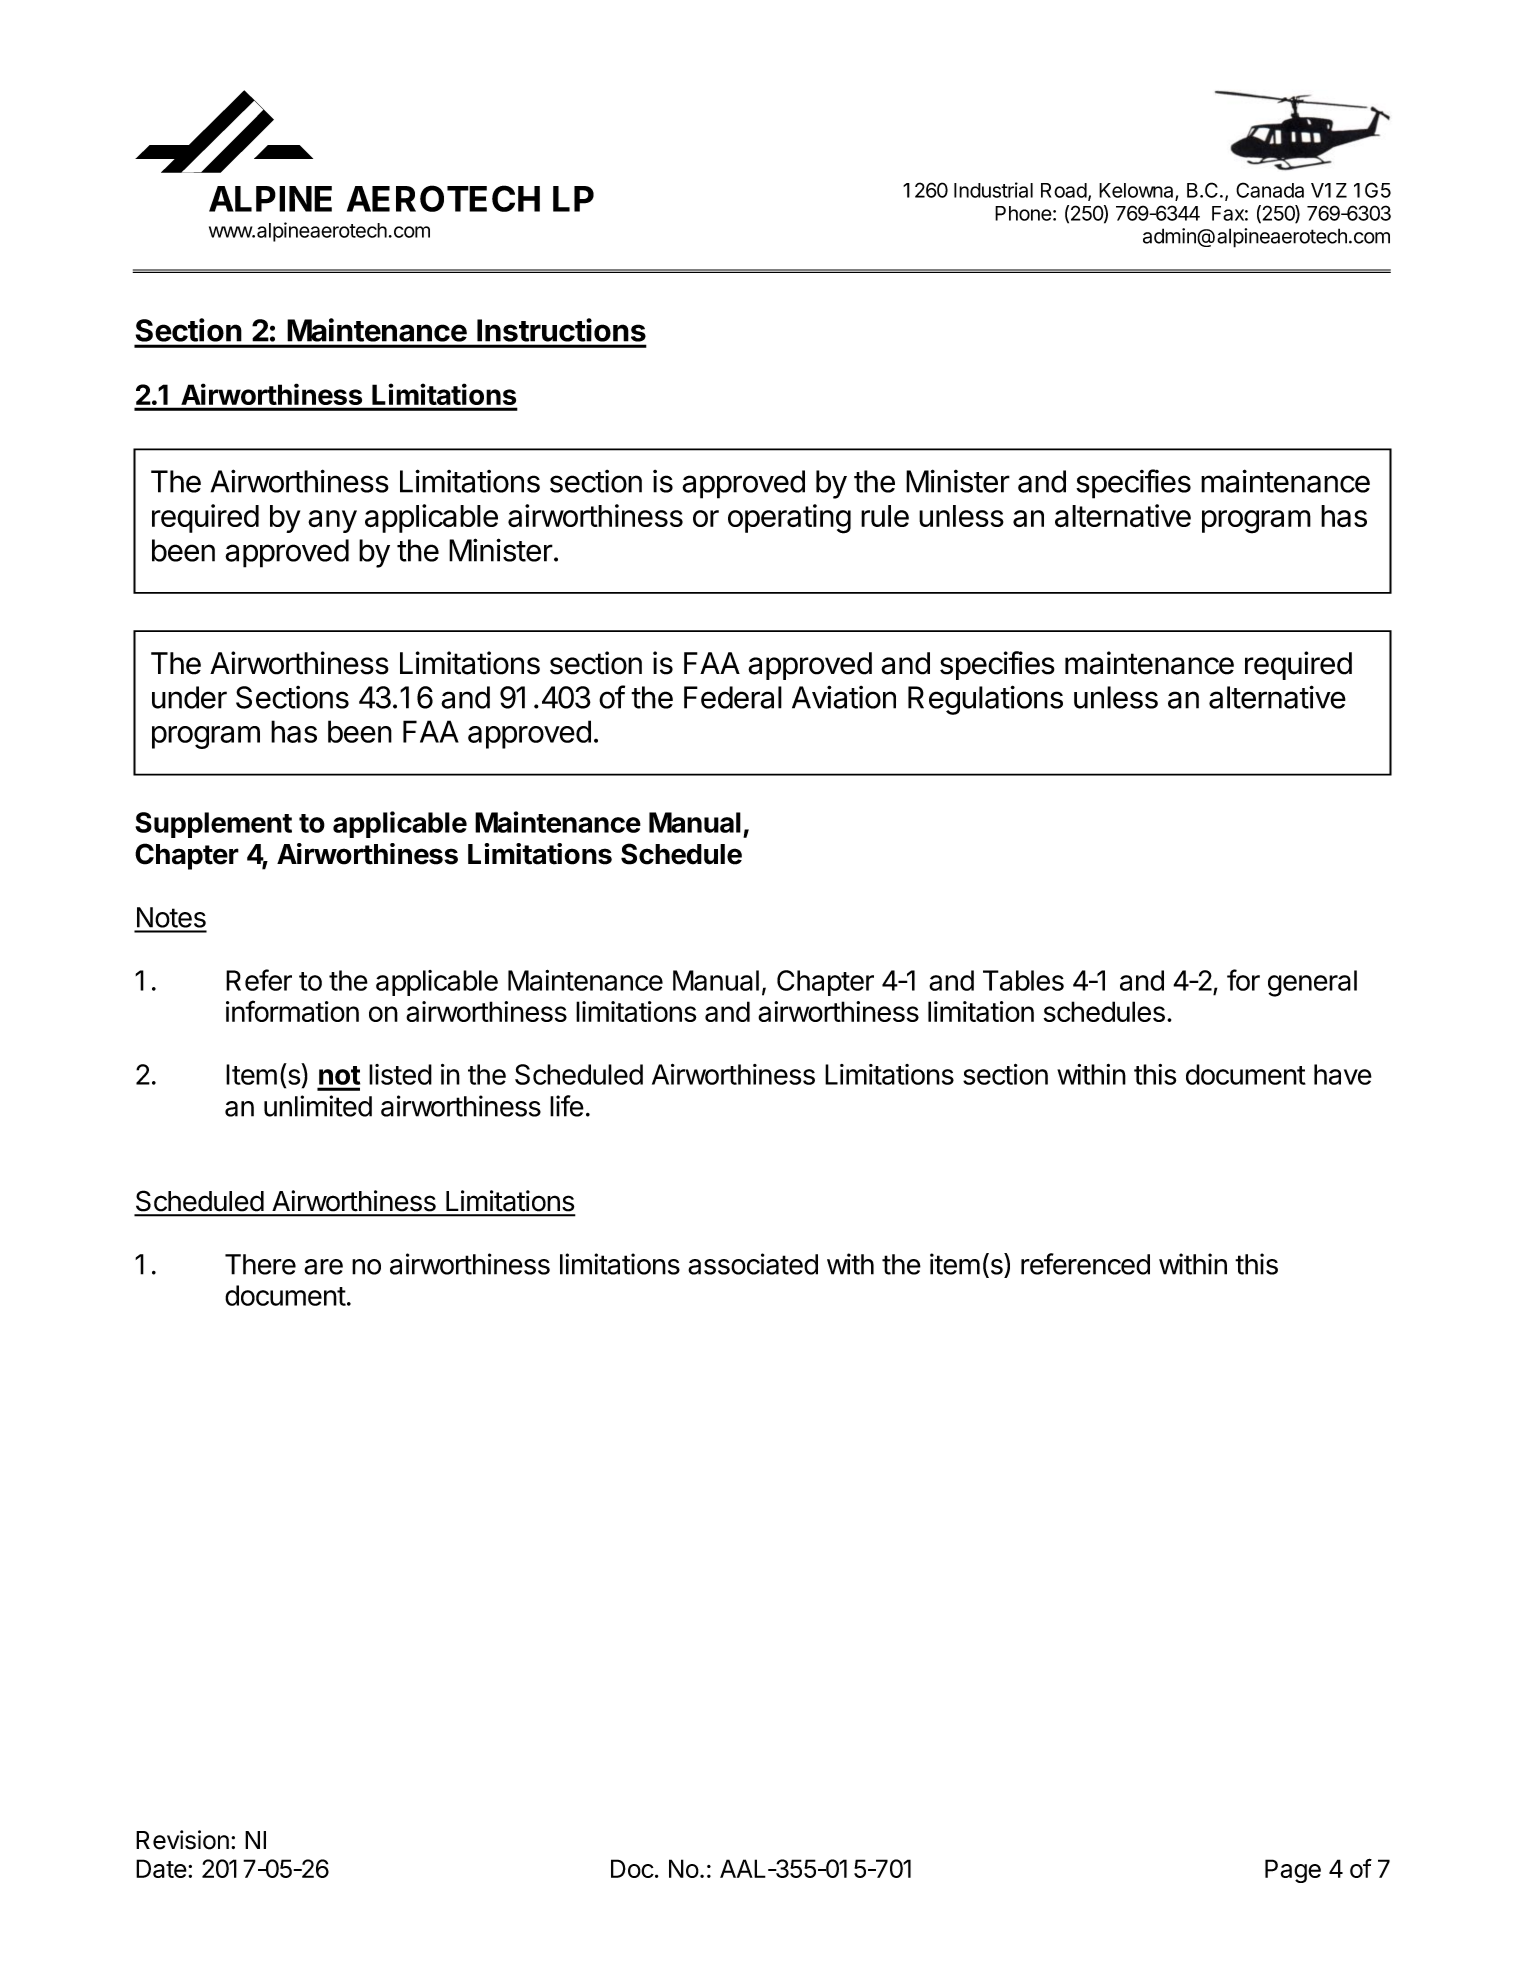  I want to click on Federal, so click(733, 697).
